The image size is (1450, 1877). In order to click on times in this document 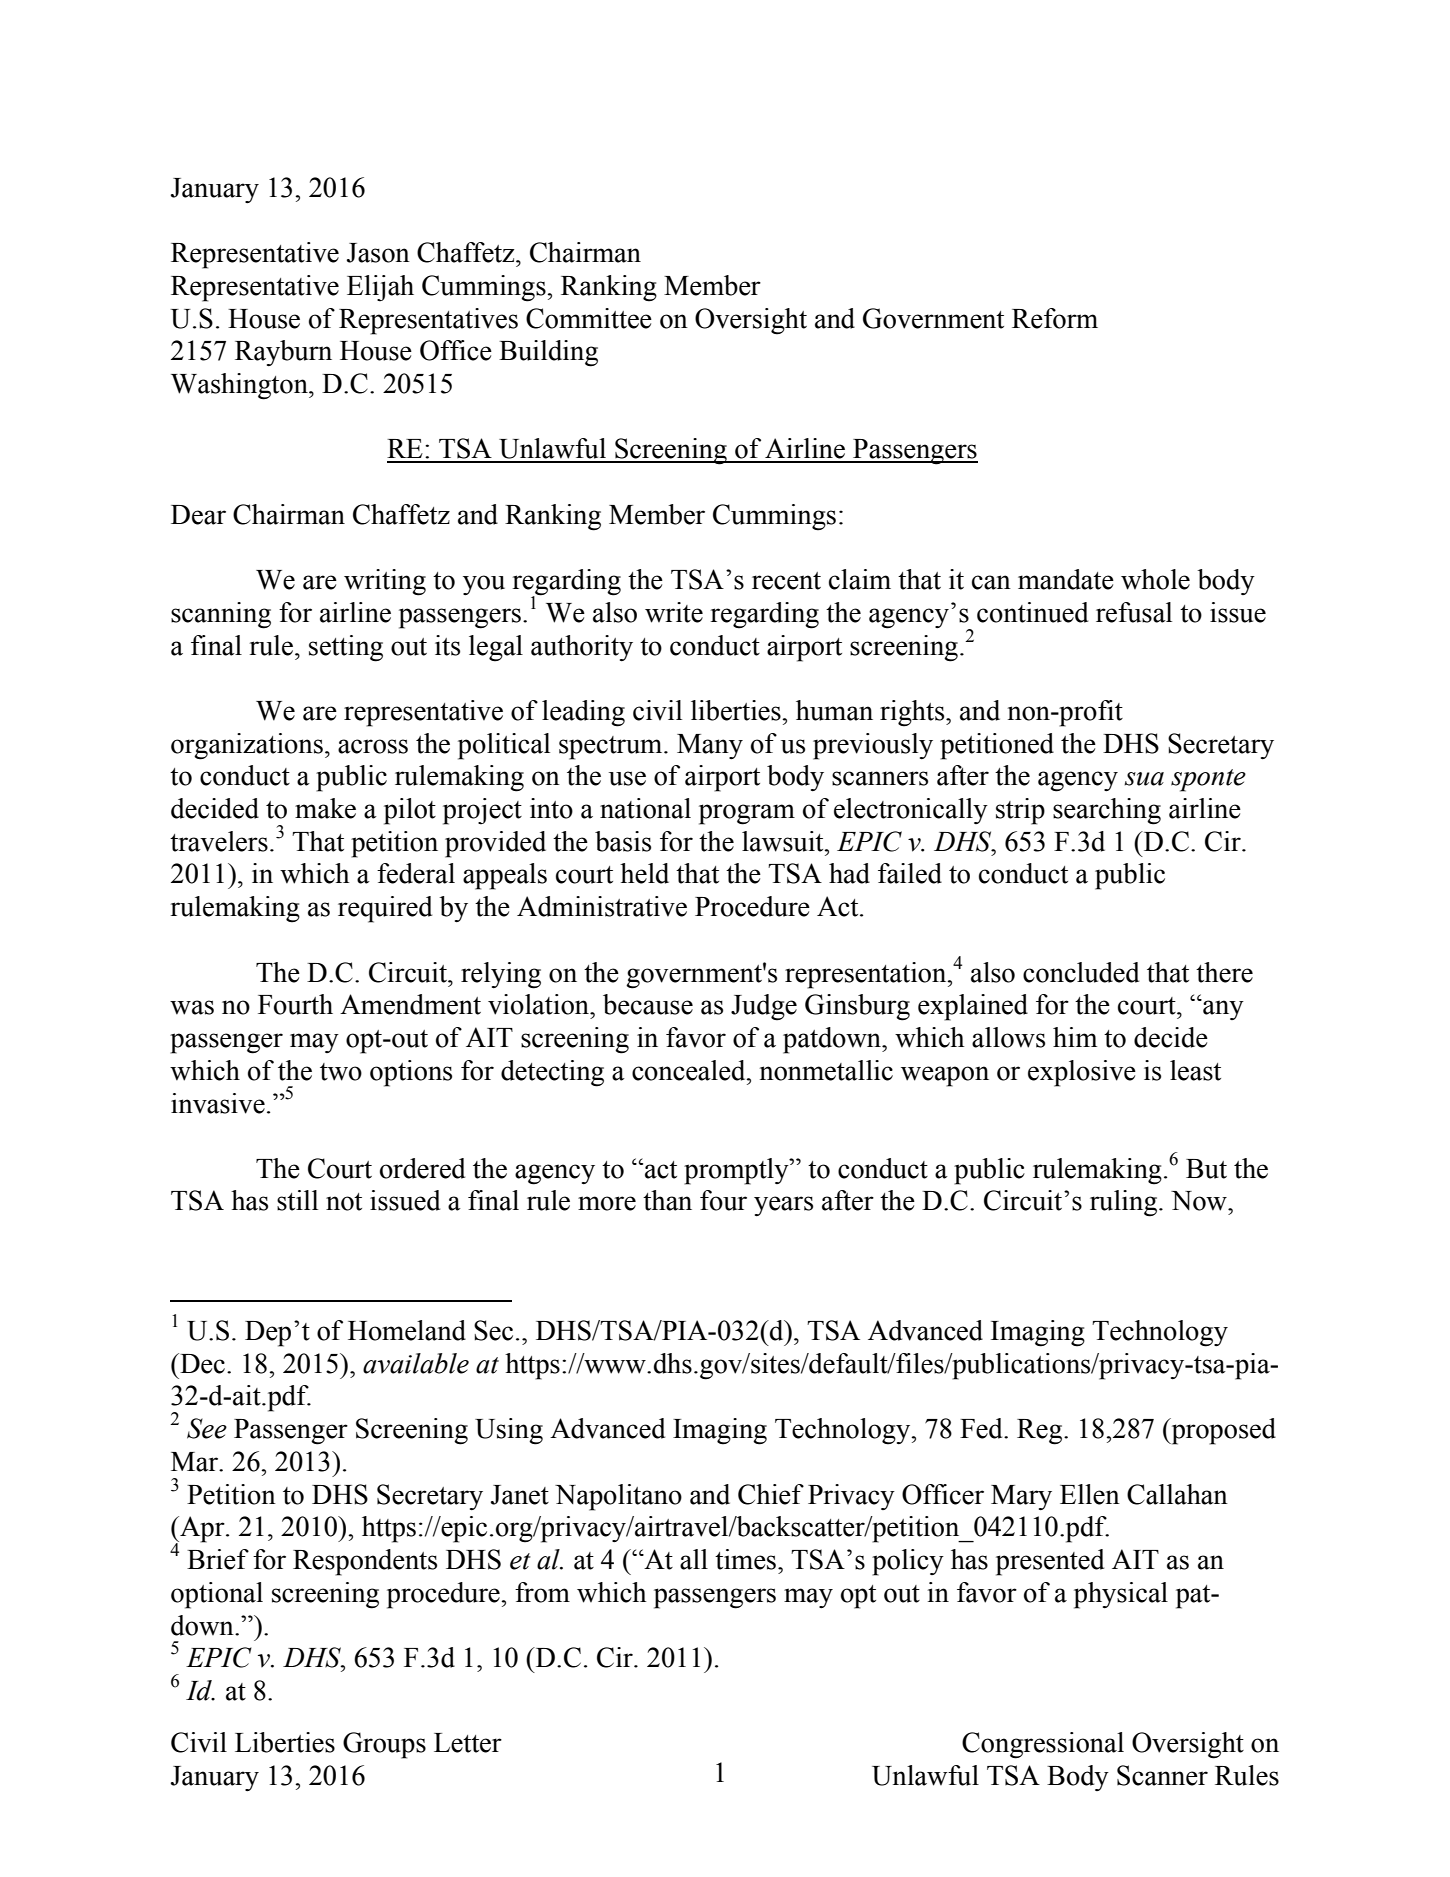, I will do `click(747, 1559)`.
